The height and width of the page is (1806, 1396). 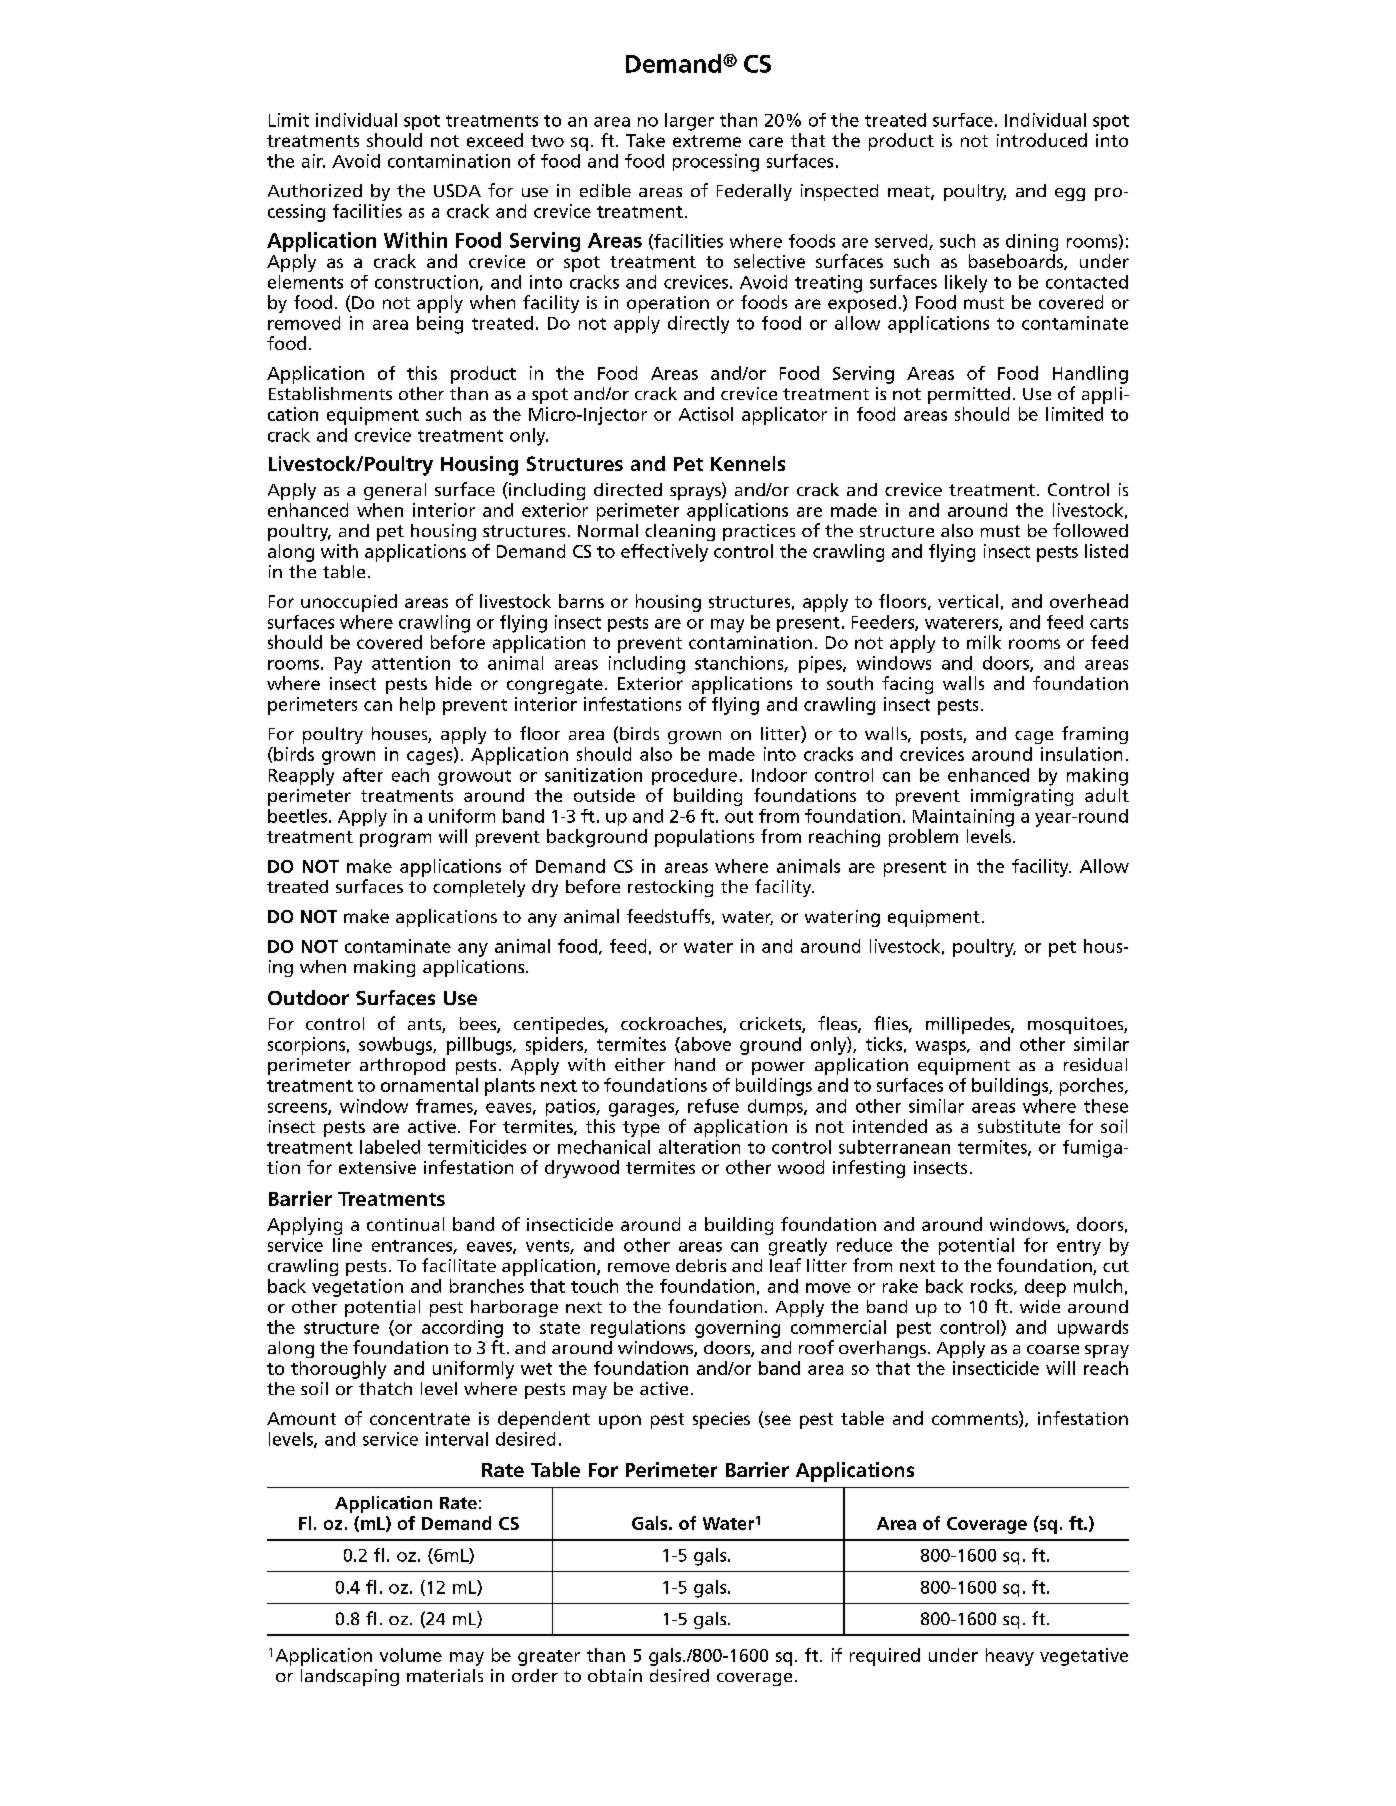 What do you see at coordinates (395, 491) in the page?
I see `general` at bounding box center [395, 491].
